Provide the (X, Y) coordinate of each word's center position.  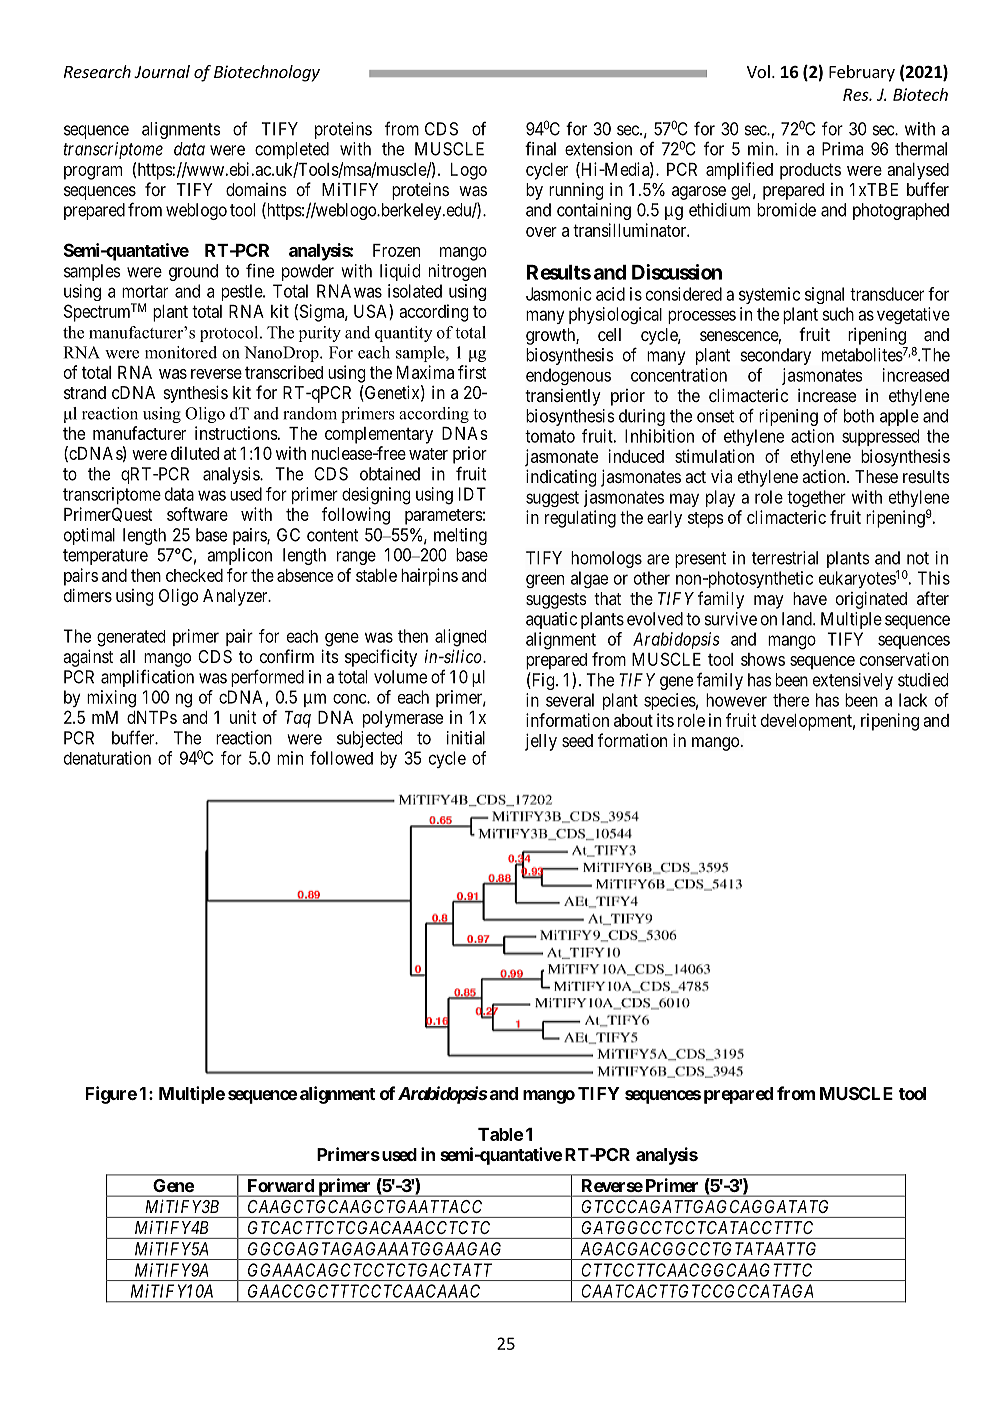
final (540, 148)
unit (243, 717)
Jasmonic (559, 294)
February (862, 73)
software (197, 514)
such (838, 314)
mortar (145, 291)
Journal (162, 71)
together (816, 498)
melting (460, 536)
